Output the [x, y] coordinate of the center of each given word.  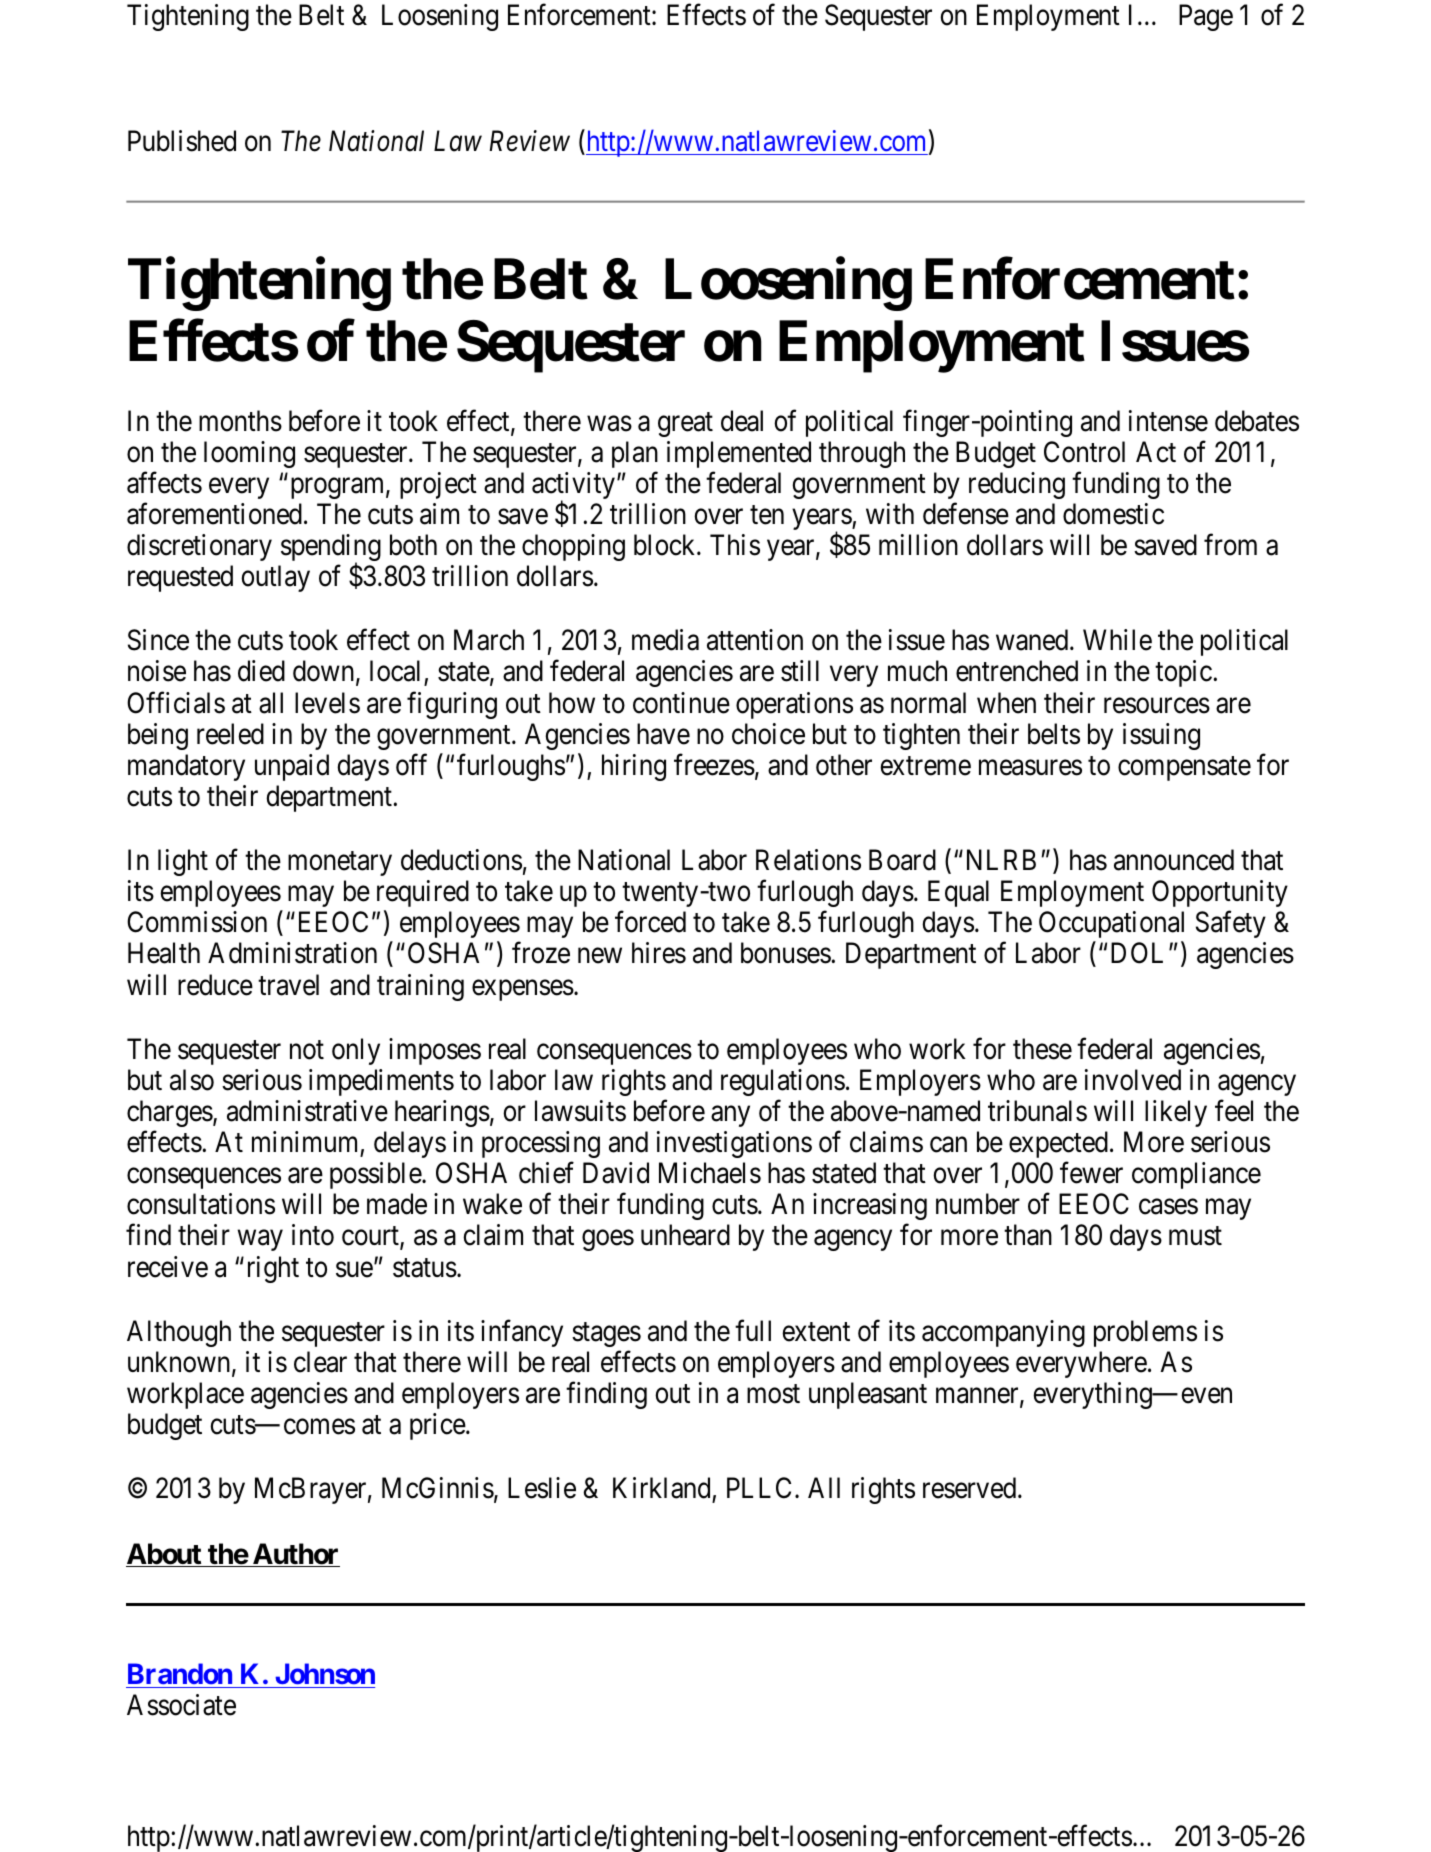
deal [742, 421]
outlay [275, 578]
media [665, 640]
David [616, 1173]
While [1117, 640]
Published [182, 141]
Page [1206, 17]
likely [1176, 1113]
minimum [304, 1141]
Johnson [325, 1673]
